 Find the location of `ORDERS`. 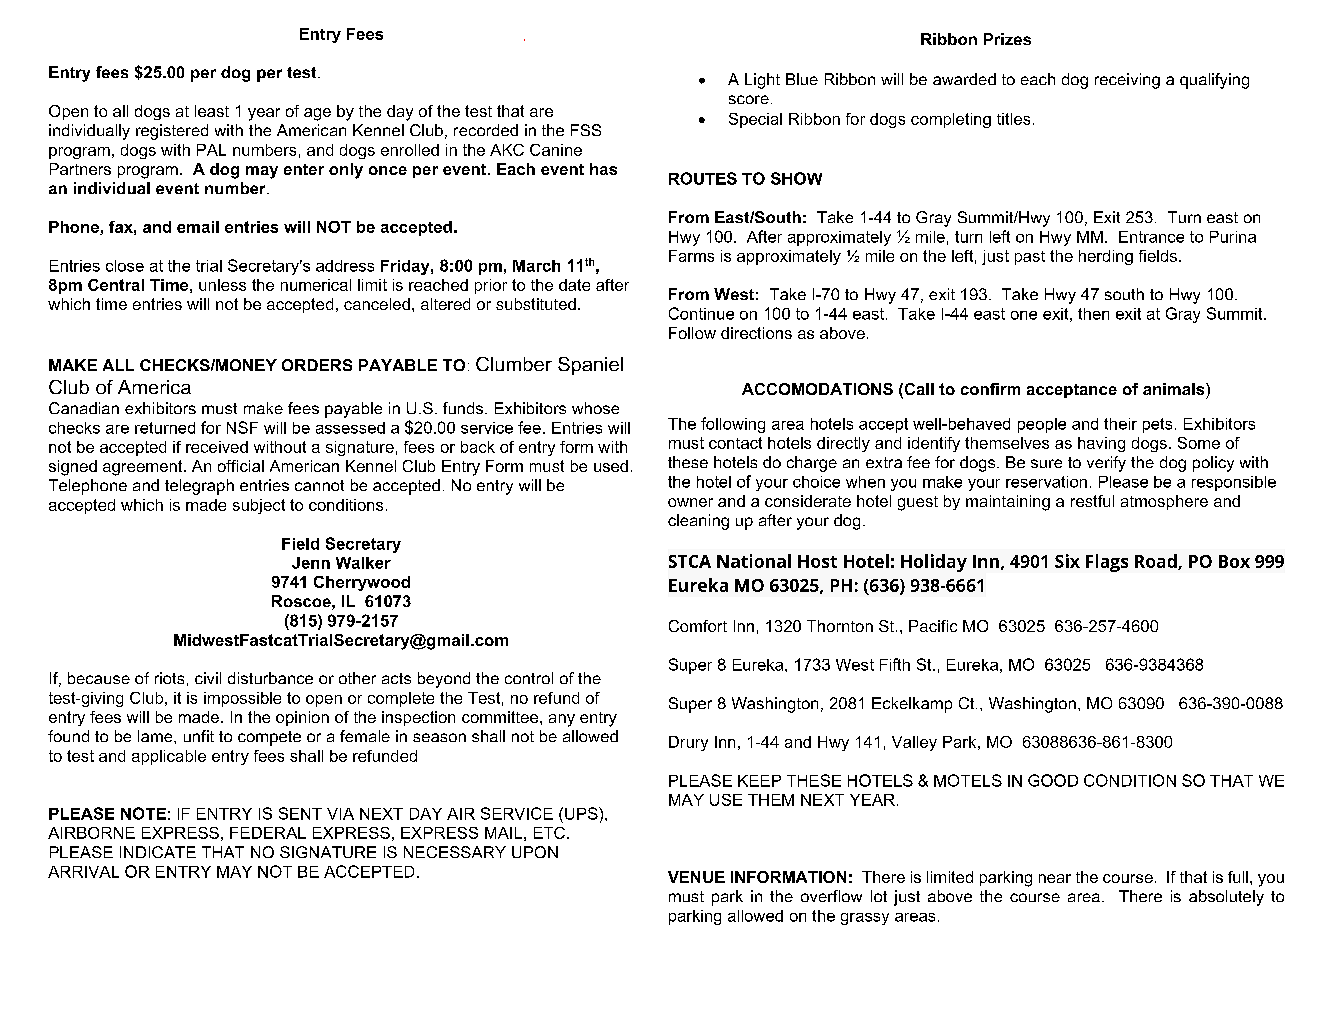

ORDERS is located at coordinates (317, 365).
